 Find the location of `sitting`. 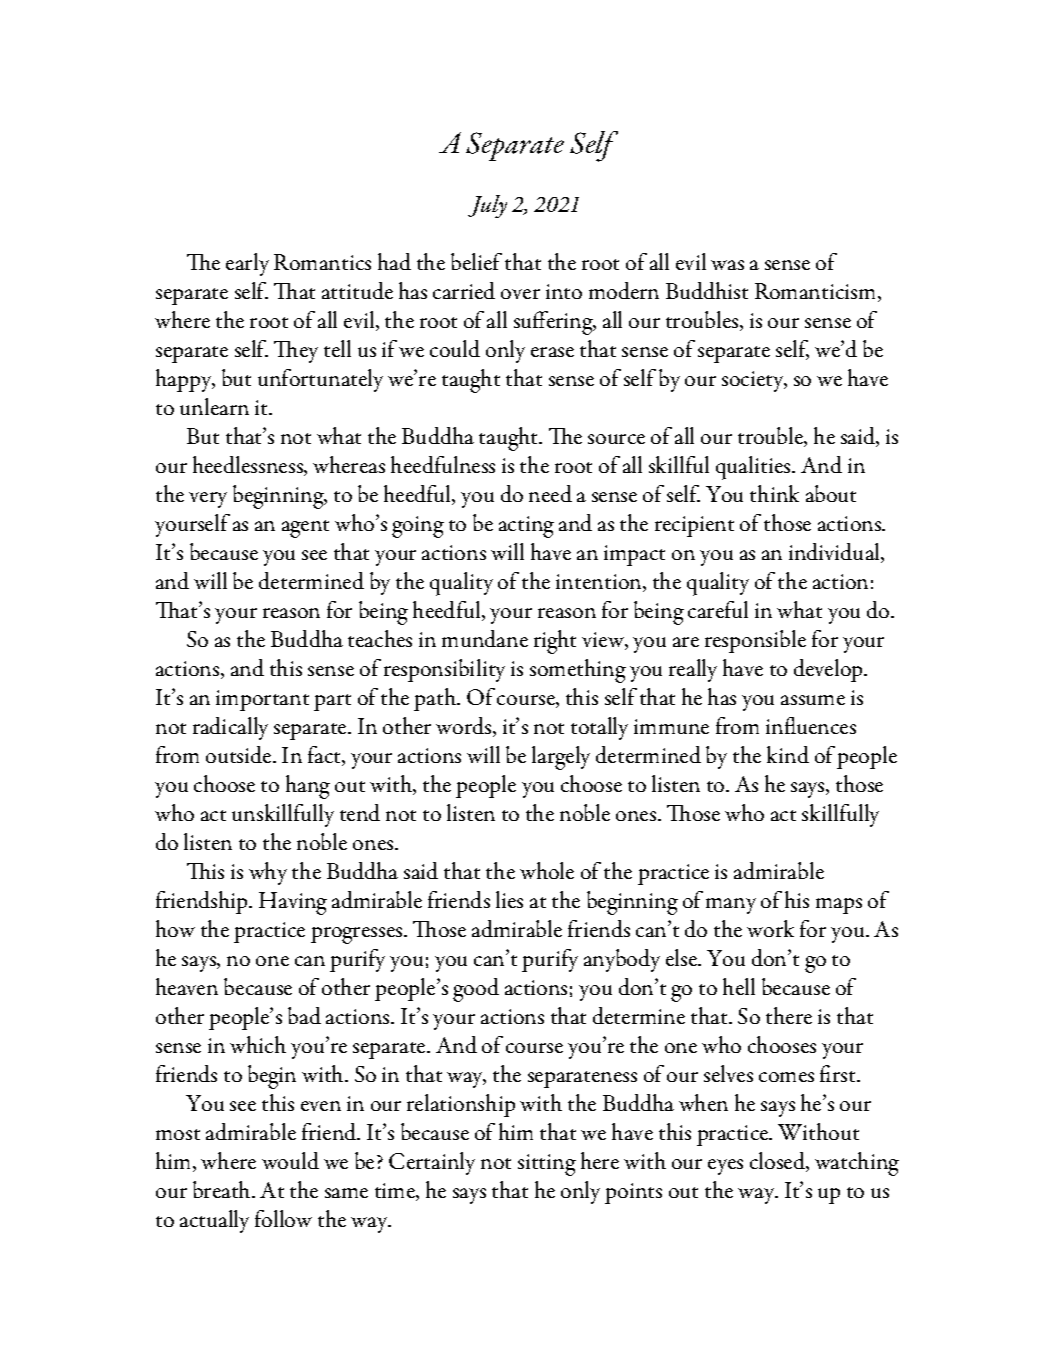

sitting is located at coordinates (547, 1165).
